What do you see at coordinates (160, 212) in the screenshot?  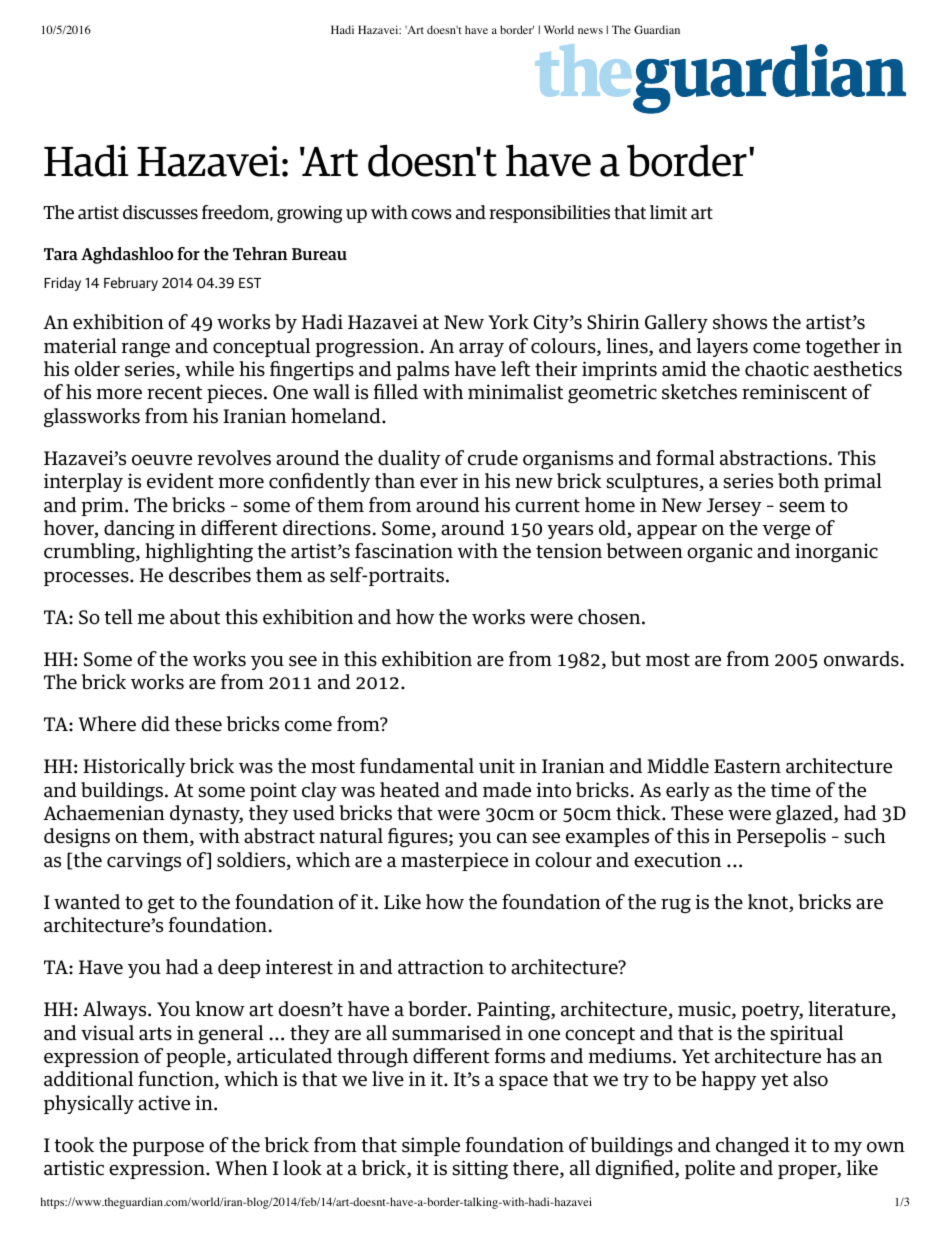 I see `discusses` at bounding box center [160, 212].
